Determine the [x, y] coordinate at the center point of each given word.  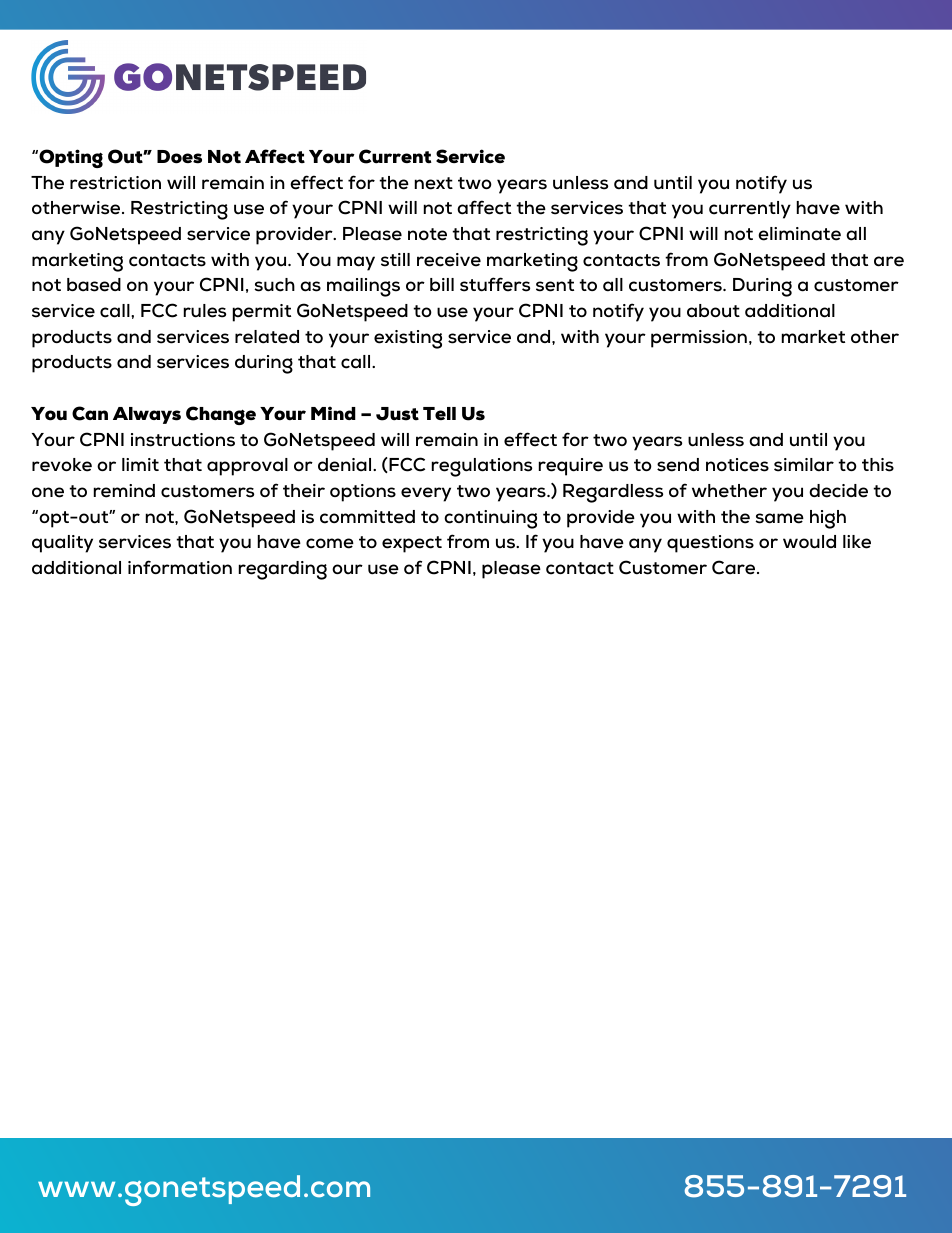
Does [179, 157]
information [180, 567]
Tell [439, 413]
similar [804, 465]
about [713, 311]
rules [205, 311]
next [434, 183]
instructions [183, 440]
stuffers [495, 284]
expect [412, 544]
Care [735, 567]
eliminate [799, 234]
